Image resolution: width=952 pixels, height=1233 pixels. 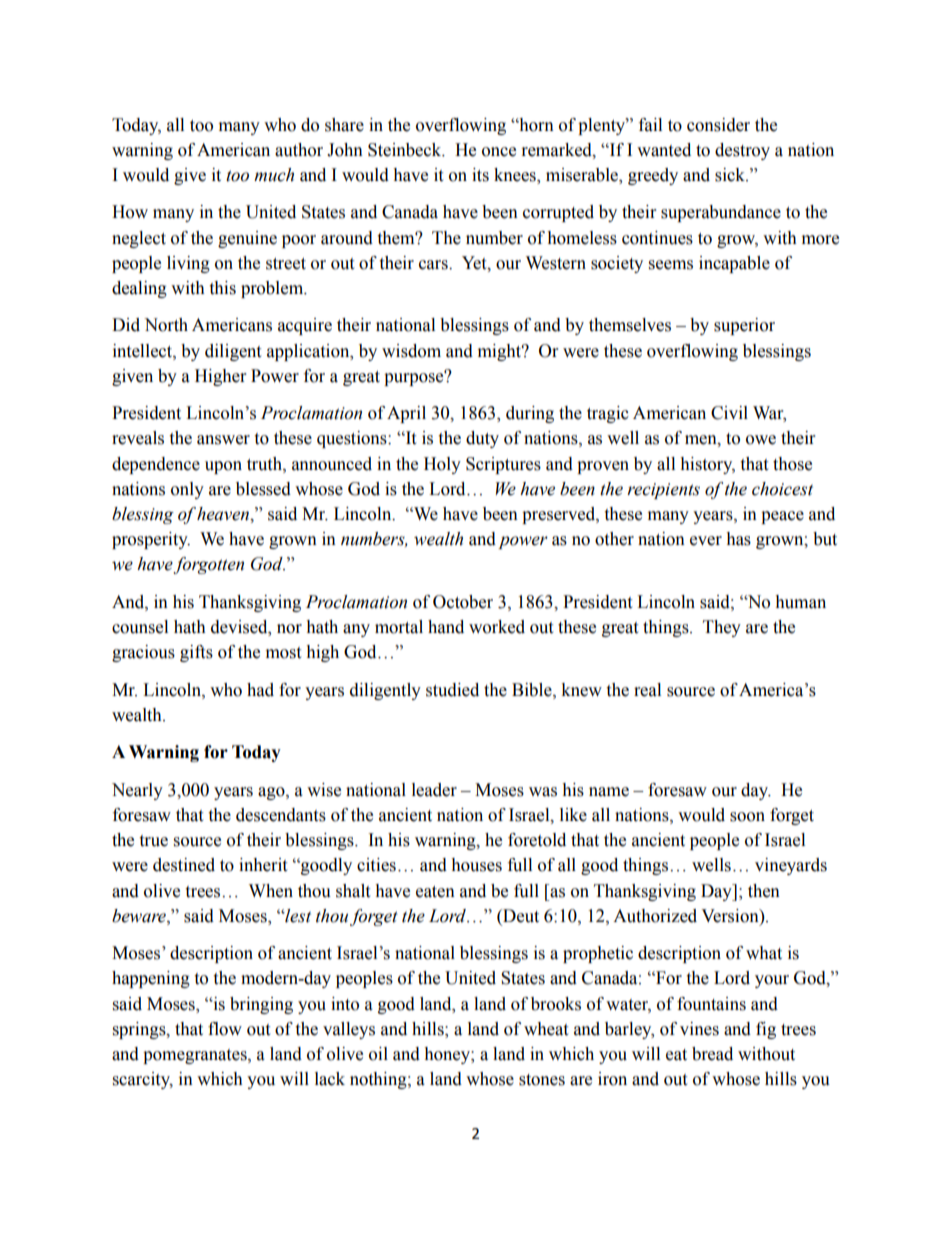 I want to click on soon, so click(x=747, y=817).
